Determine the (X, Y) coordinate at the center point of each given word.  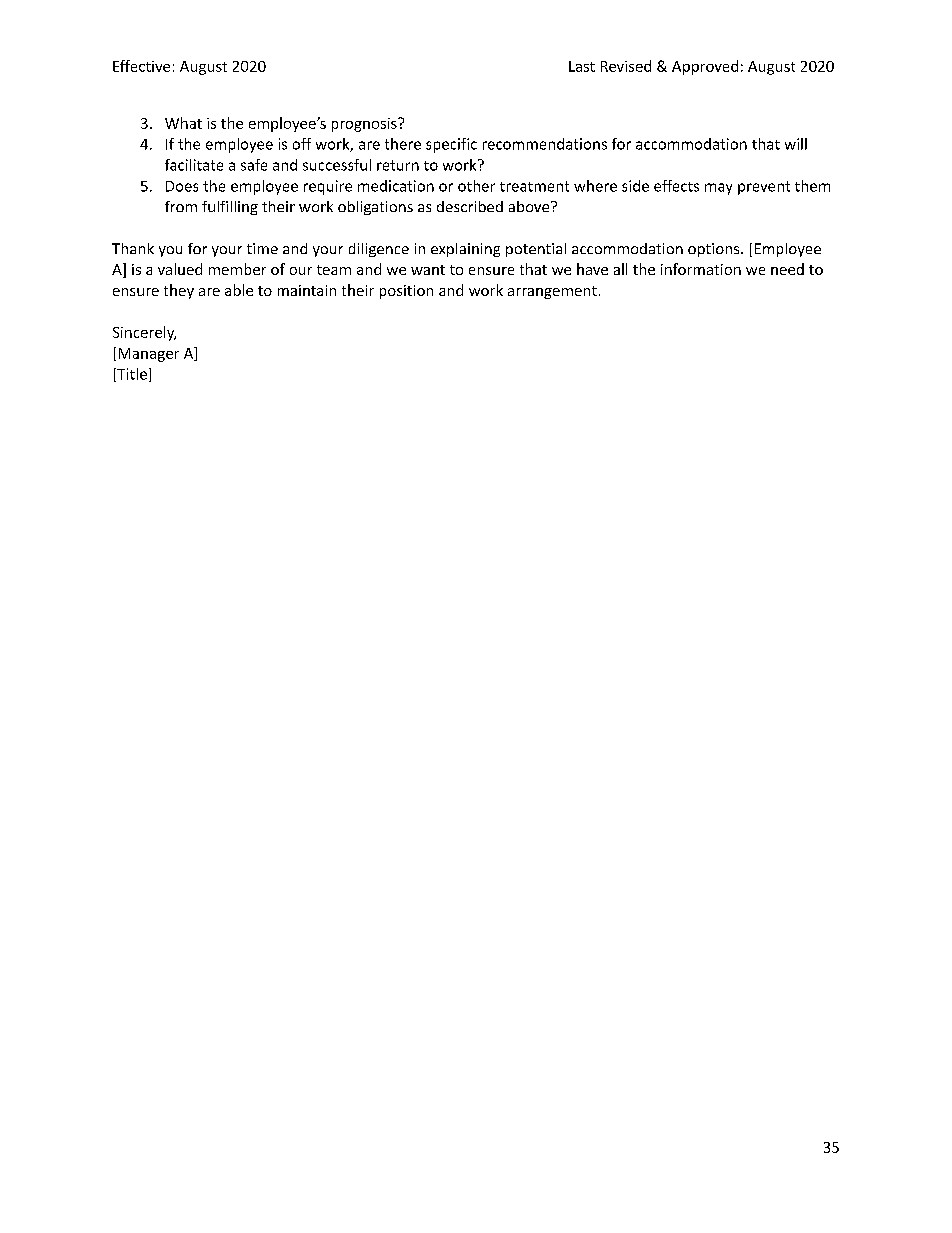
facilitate (194, 165)
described (470, 206)
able (239, 290)
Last (582, 66)
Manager (149, 355)
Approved (705, 67)
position (406, 292)
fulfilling (230, 208)
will (796, 144)
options (715, 250)
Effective (141, 66)
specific (451, 145)
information (701, 269)
